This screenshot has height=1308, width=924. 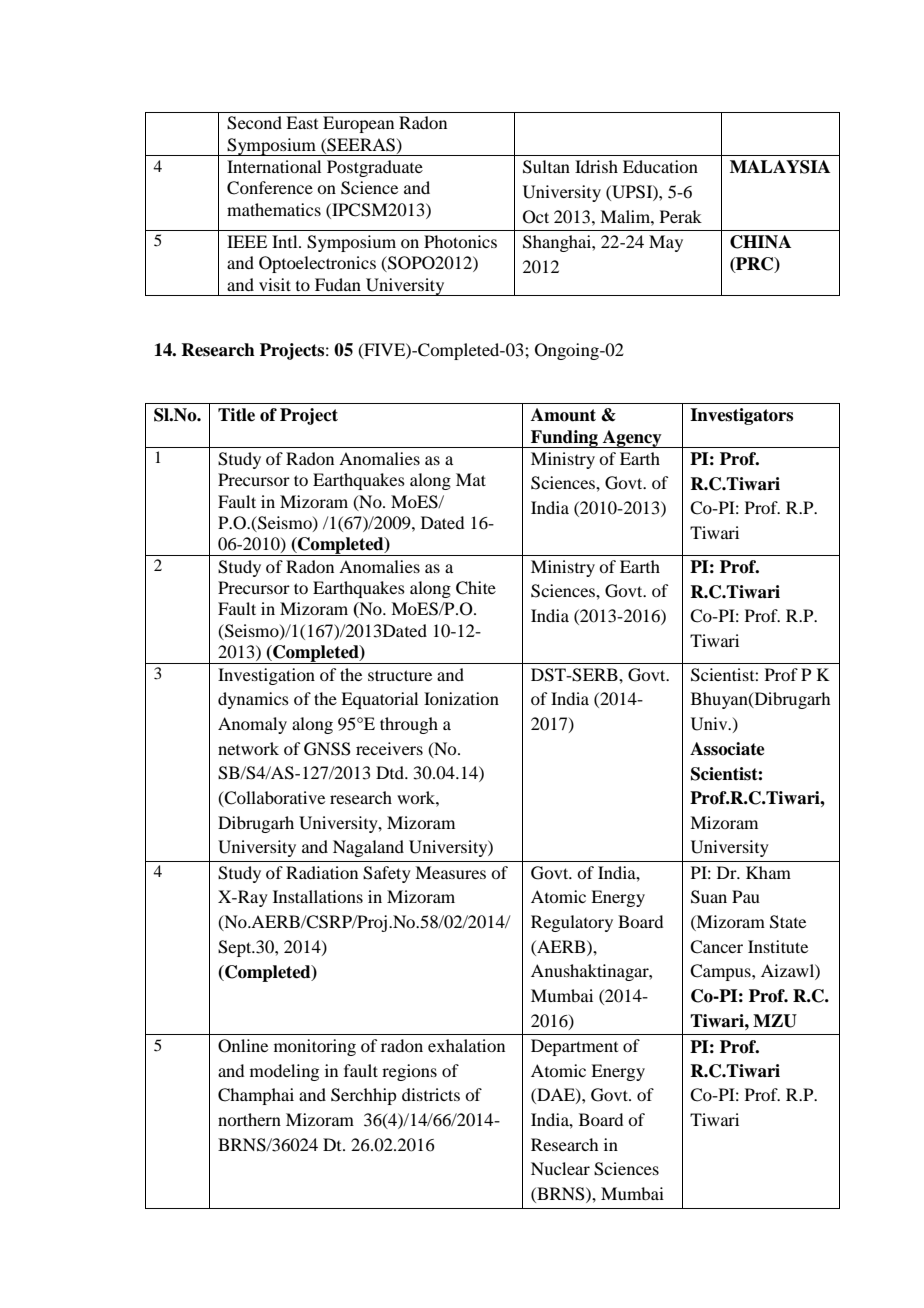 I want to click on Amount, so click(x=563, y=415).
